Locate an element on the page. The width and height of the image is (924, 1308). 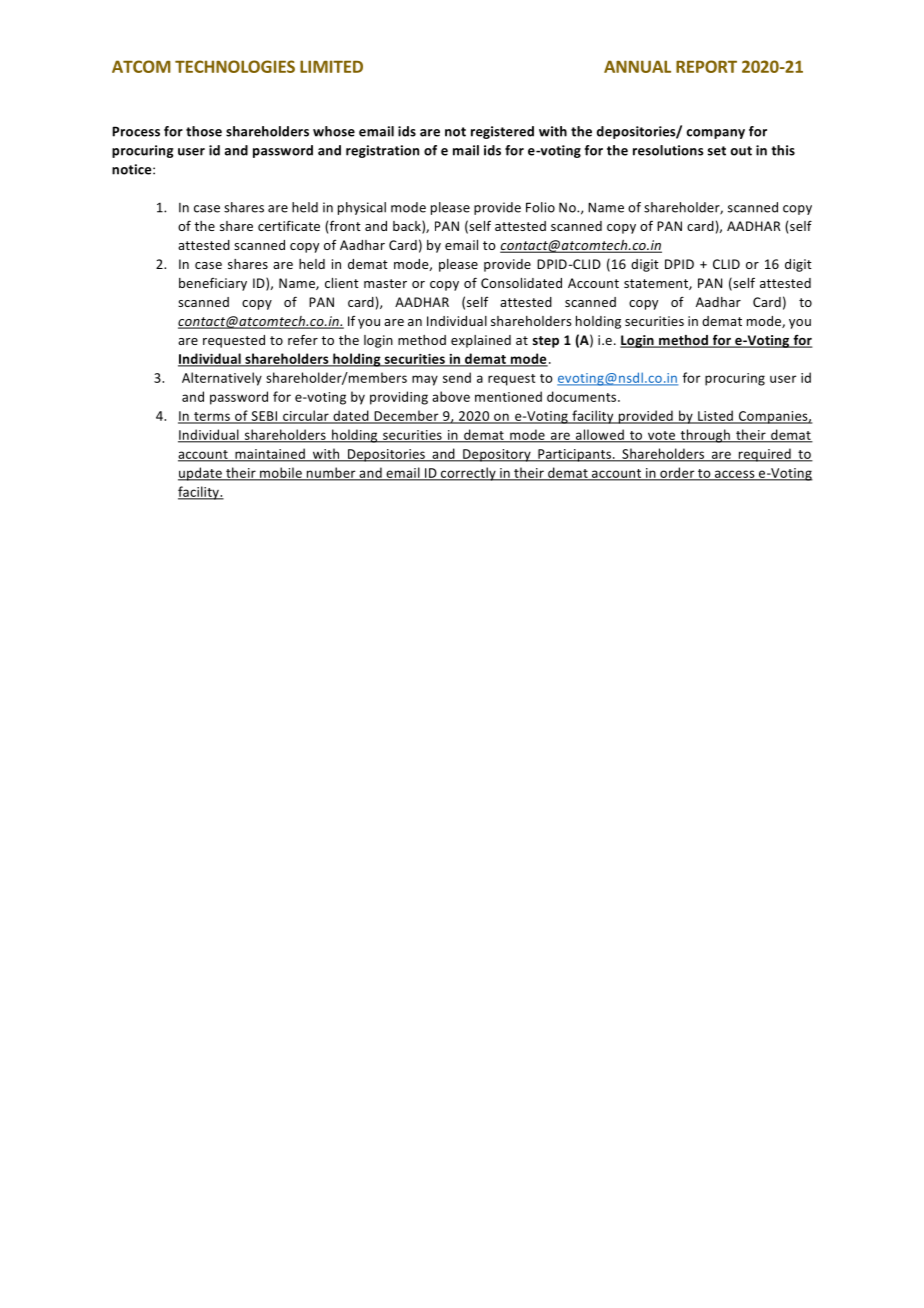
refer is located at coordinates (303, 339).
